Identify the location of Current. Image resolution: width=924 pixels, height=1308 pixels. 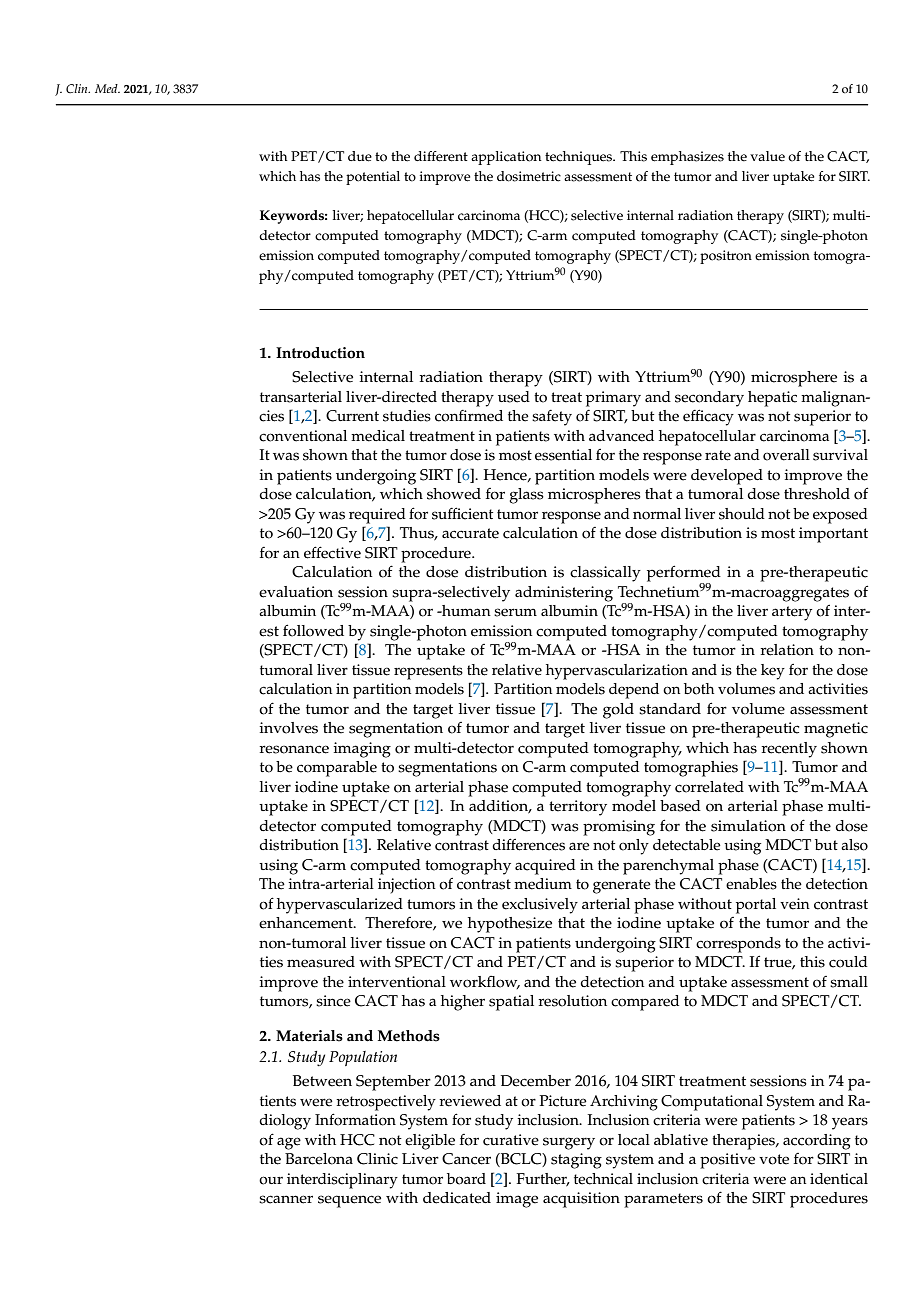
(352, 416).
